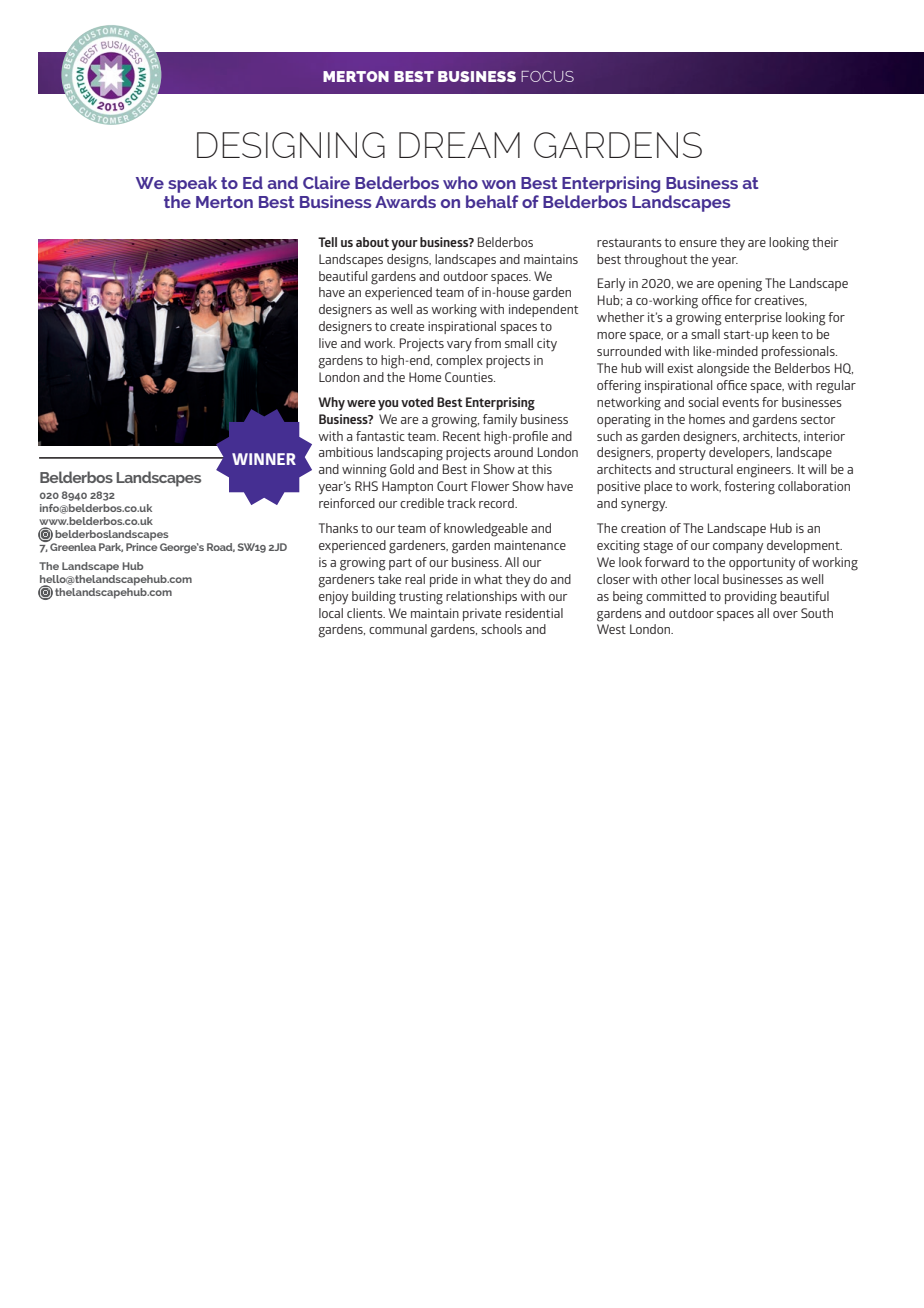 Image resolution: width=924 pixels, height=1308 pixels. What do you see at coordinates (264, 459) in the screenshot?
I see `WINNER` at bounding box center [264, 459].
